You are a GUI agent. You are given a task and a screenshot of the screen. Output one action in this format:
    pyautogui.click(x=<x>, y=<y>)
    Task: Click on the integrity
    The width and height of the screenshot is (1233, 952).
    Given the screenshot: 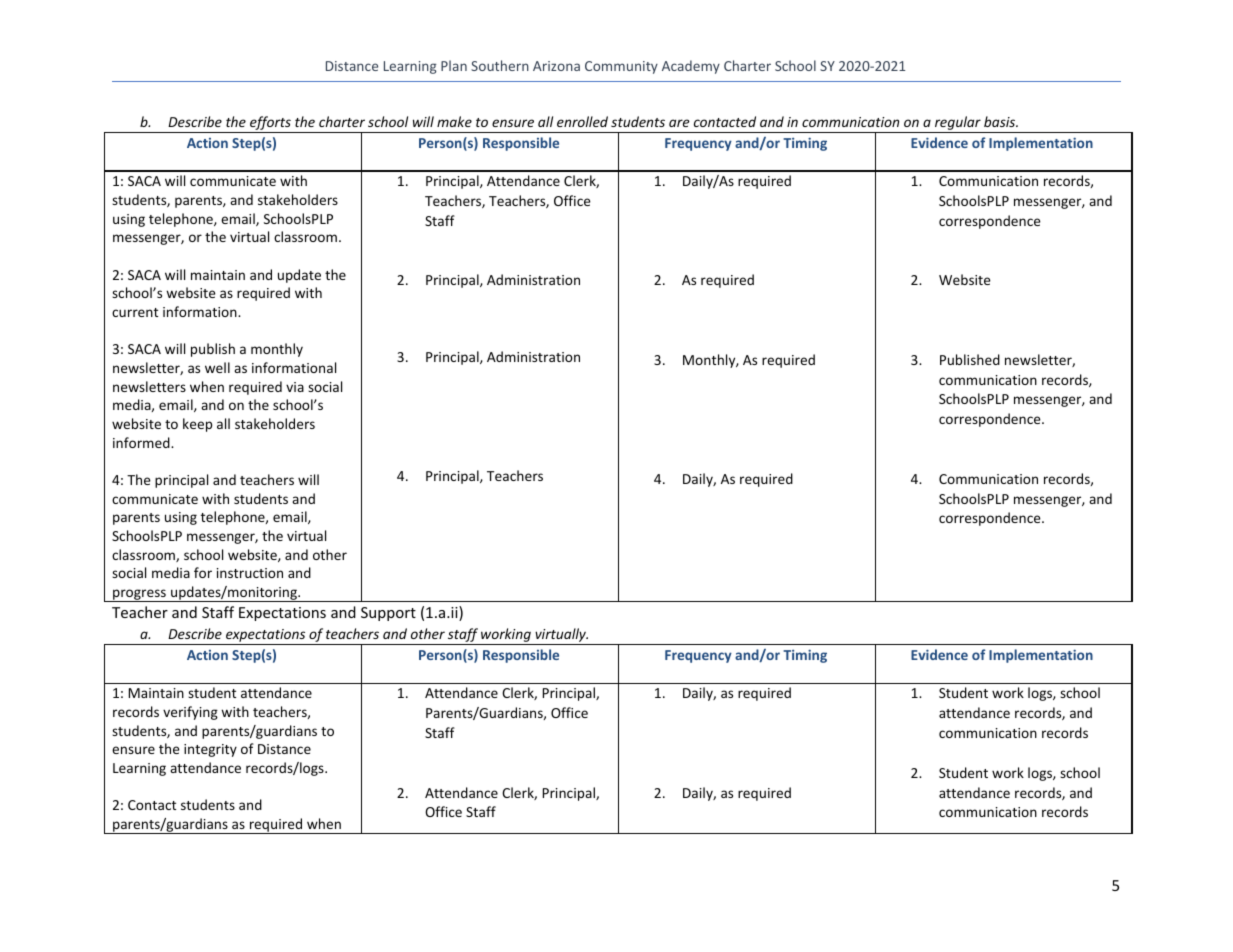 What is the action you would take?
    pyautogui.click(x=210, y=750)
